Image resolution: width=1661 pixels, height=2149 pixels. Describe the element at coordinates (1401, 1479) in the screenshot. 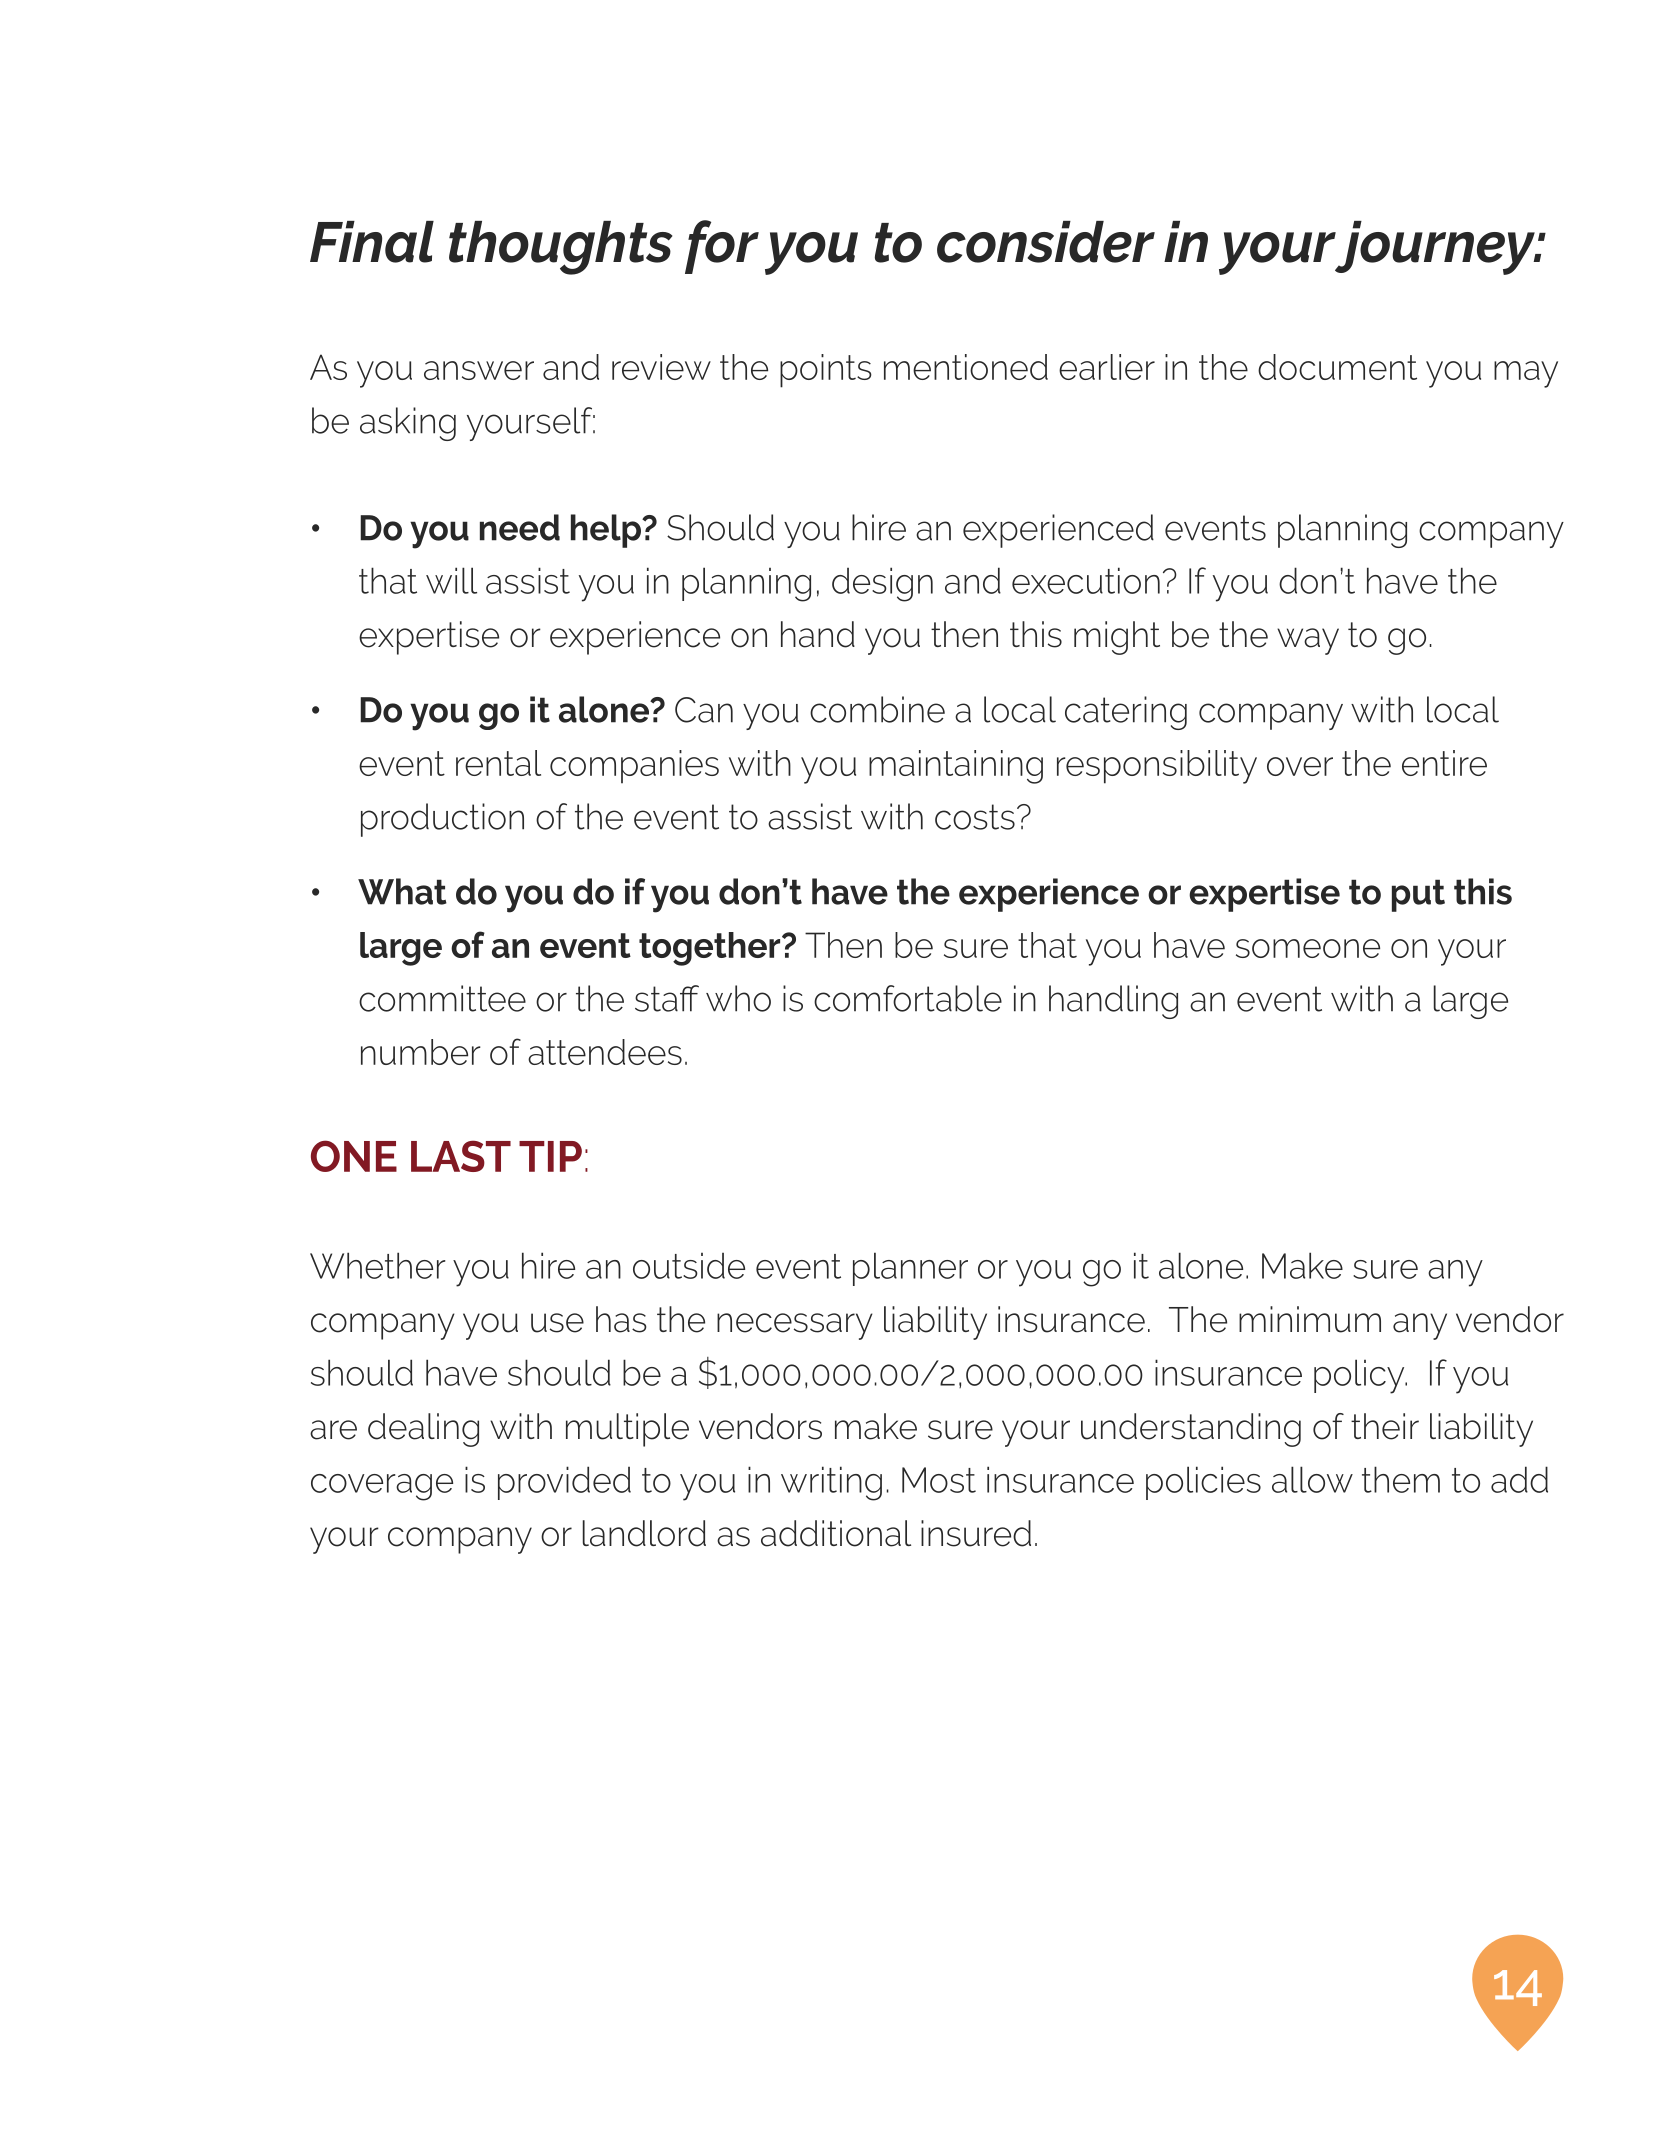

I see `them` at that location.
